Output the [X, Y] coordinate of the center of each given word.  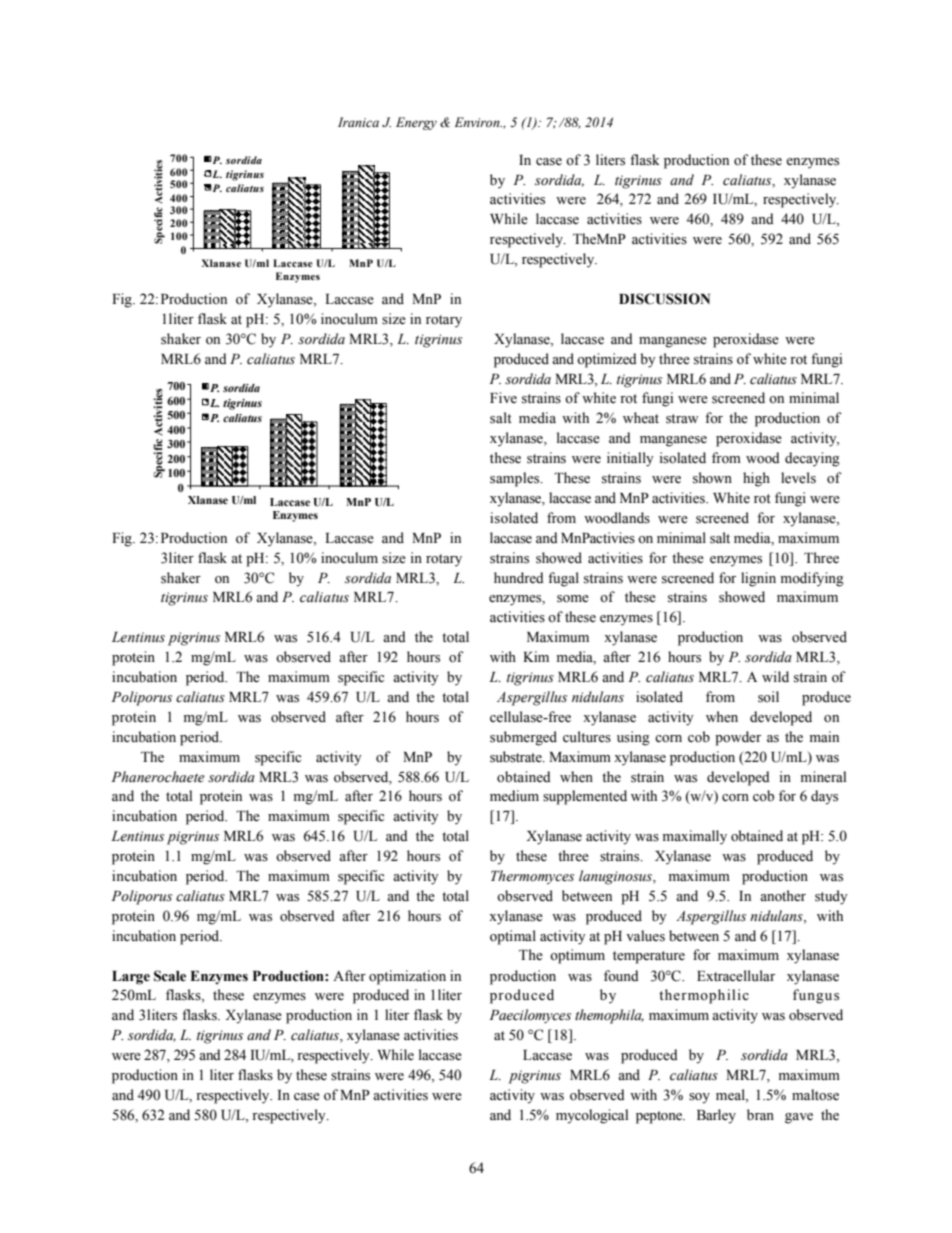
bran [760, 1114]
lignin [758, 579]
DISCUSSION [664, 299]
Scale [170, 976]
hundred [519, 577]
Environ [478, 122]
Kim [536, 656]
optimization [407, 977]
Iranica [358, 122]
